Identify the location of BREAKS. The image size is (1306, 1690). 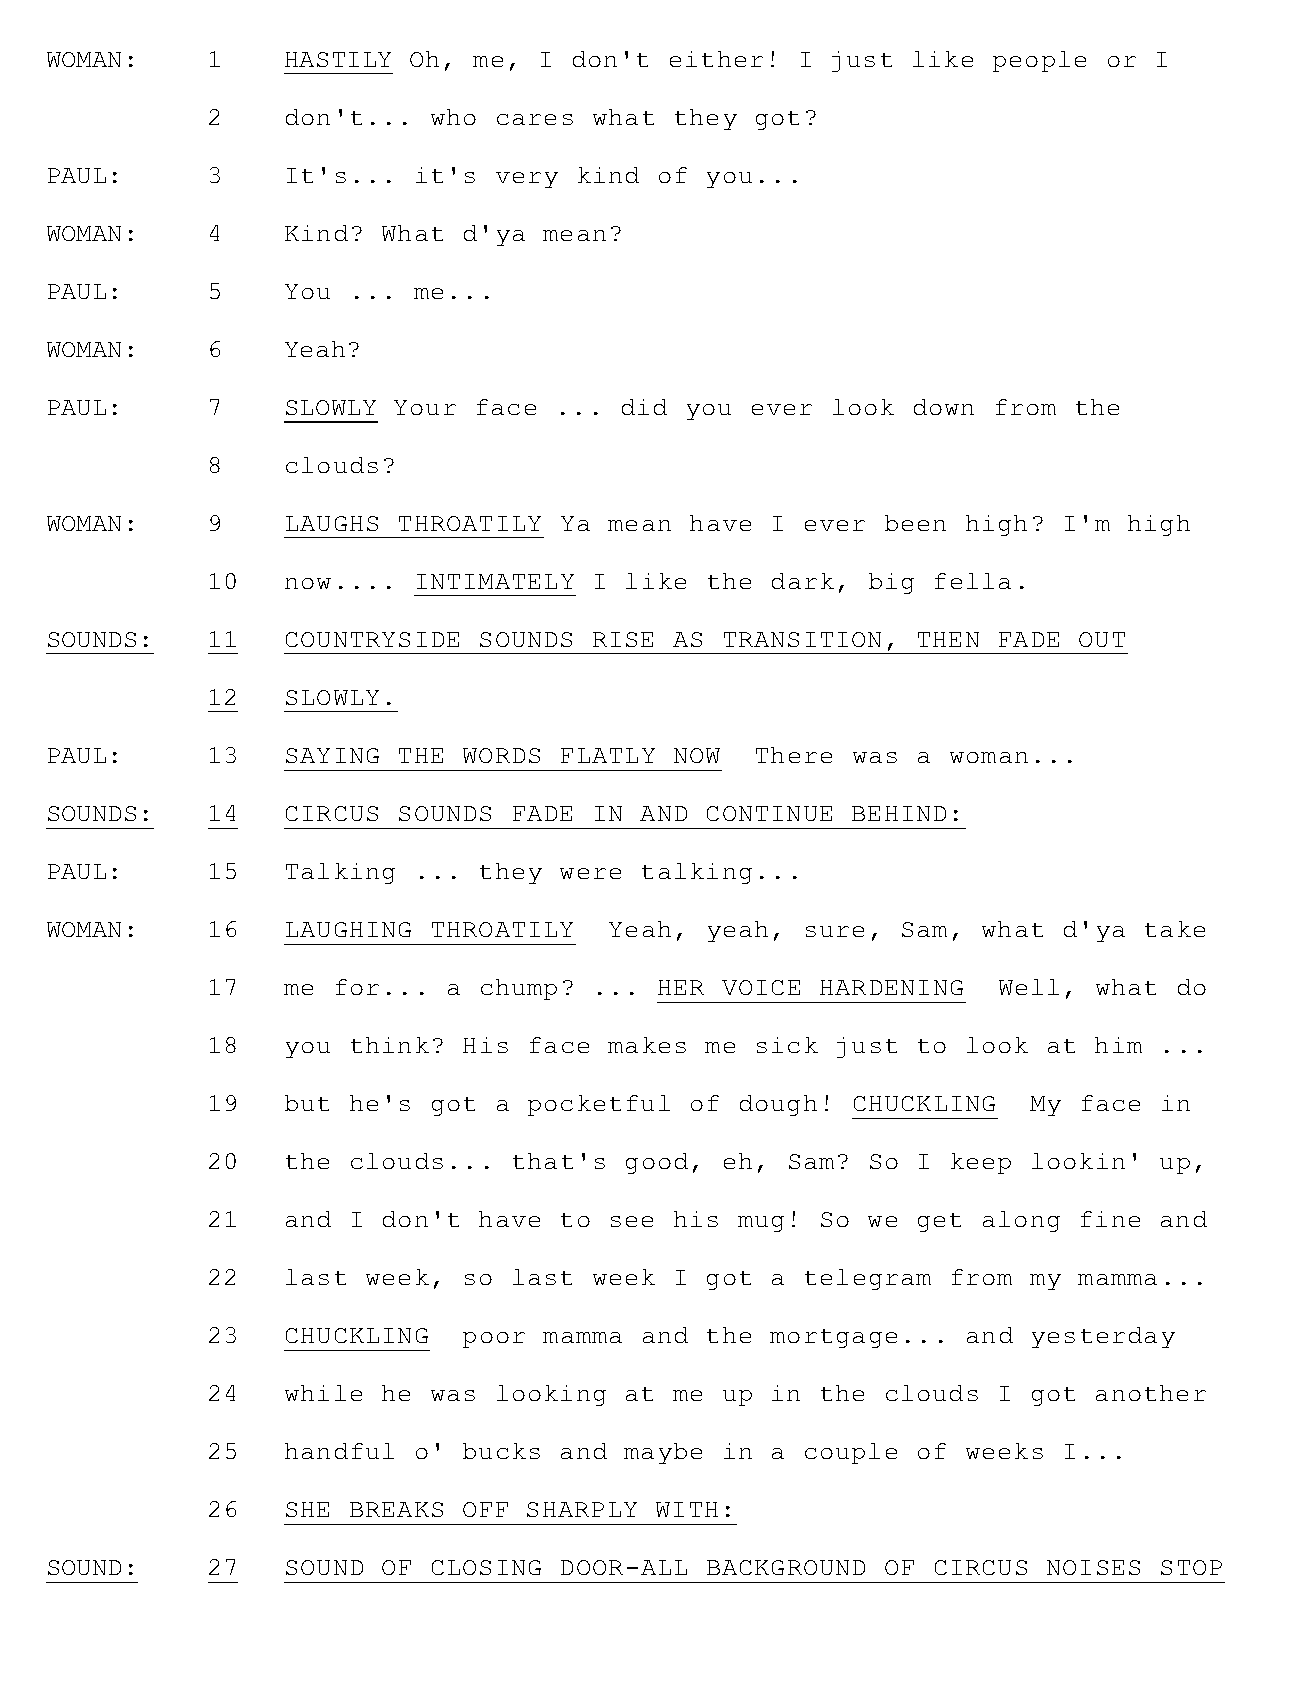
(396, 1509).
